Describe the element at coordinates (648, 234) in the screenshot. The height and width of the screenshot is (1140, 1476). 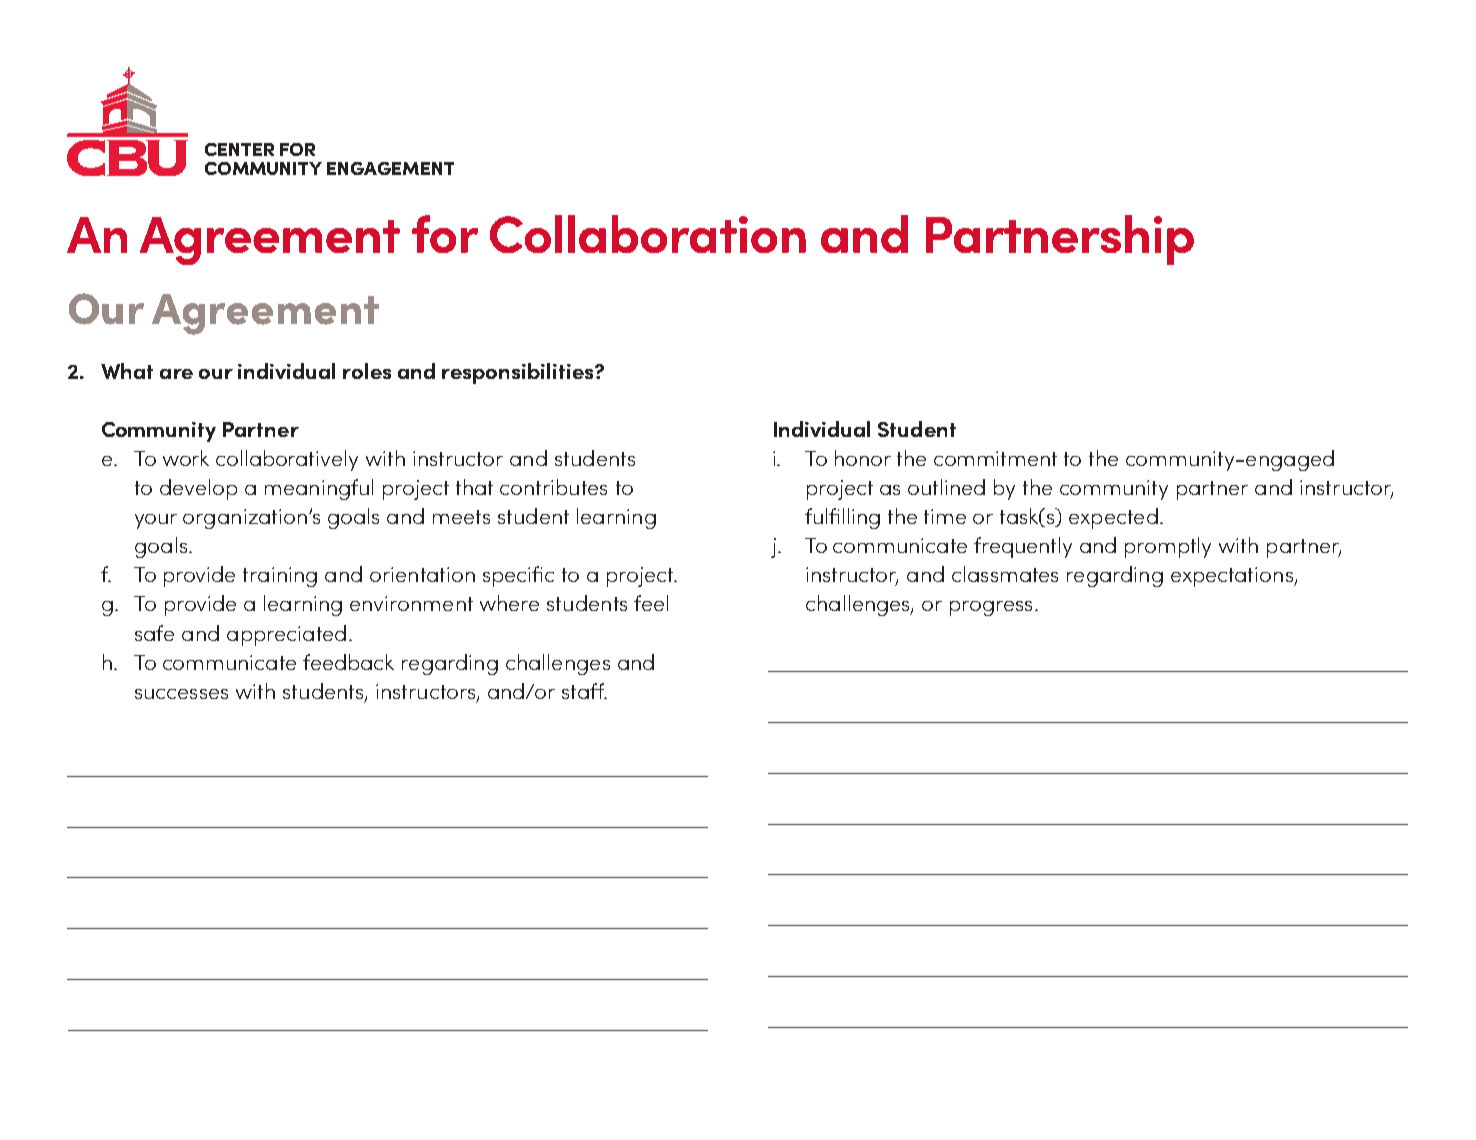
I see `Collaboration` at that location.
